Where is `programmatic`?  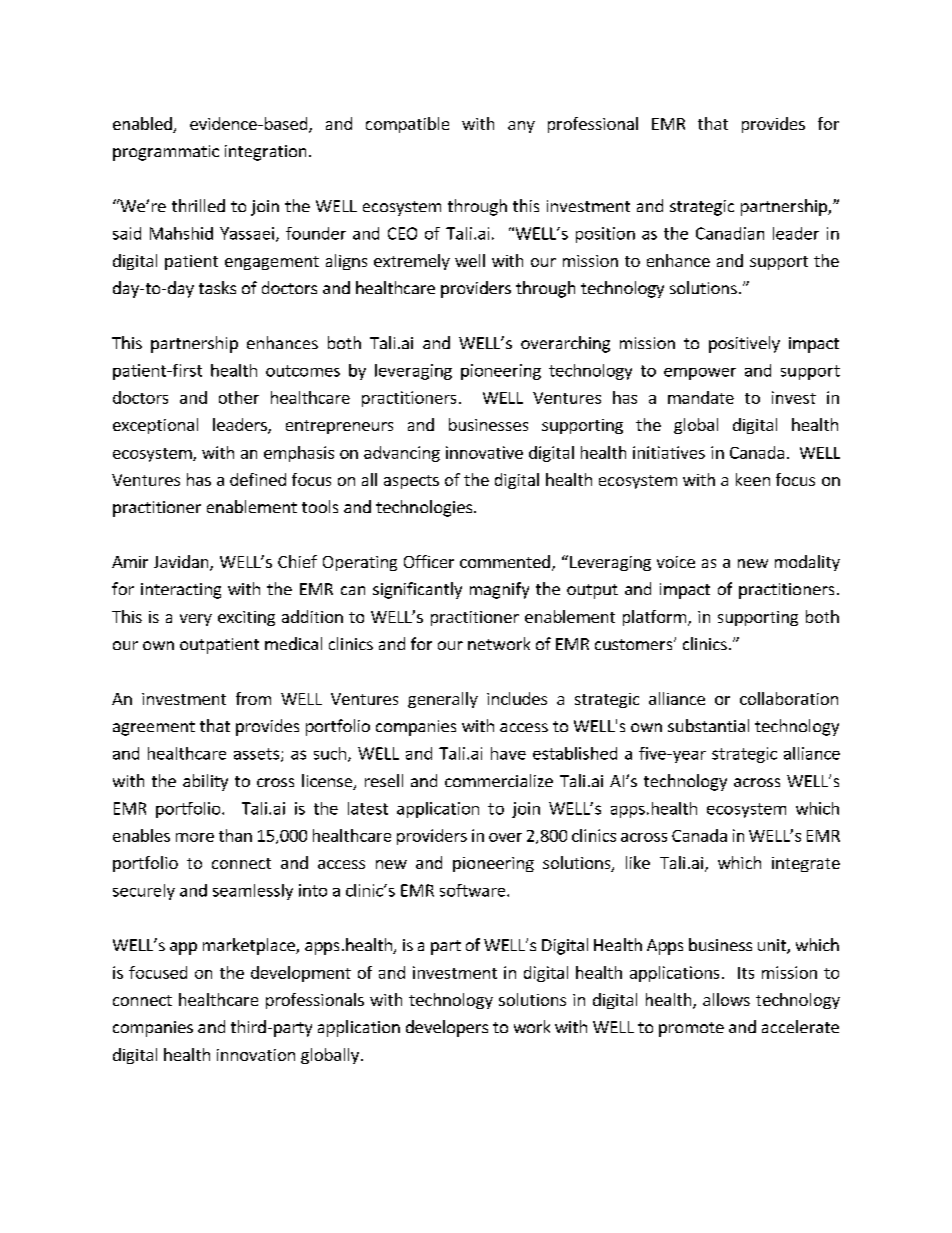 programmatic is located at coordinates (166, 153).
